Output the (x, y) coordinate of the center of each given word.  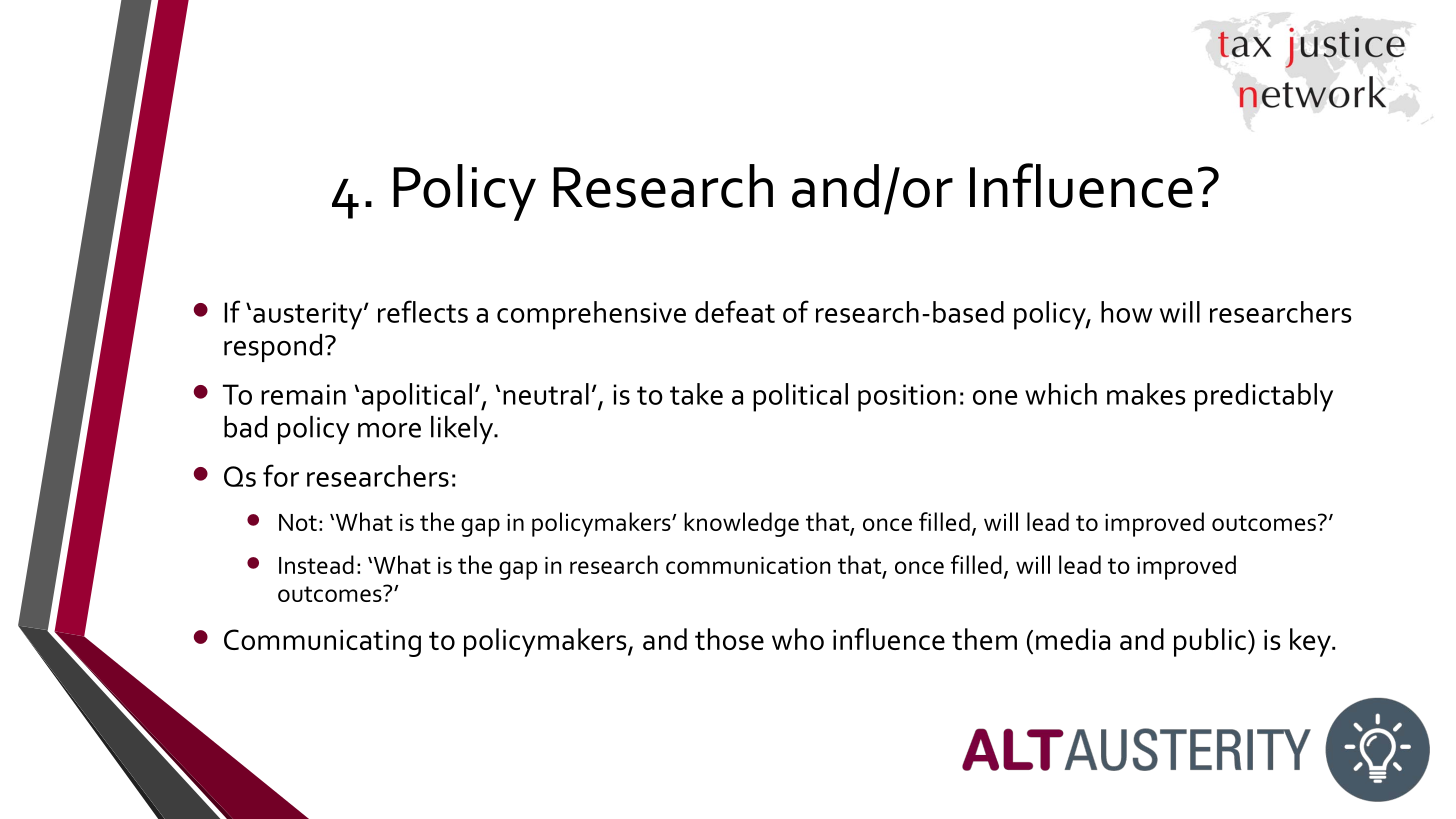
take (696, 394)
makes (1146, 394)
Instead (316, 564)
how (1127, 312)
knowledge (741, 524)
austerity (309, 316)
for (281, 475)
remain (303, 394)
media (1073, 639)
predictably (1264, 397)
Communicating (322, 643)
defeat (735, 311)
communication (748, 565)
